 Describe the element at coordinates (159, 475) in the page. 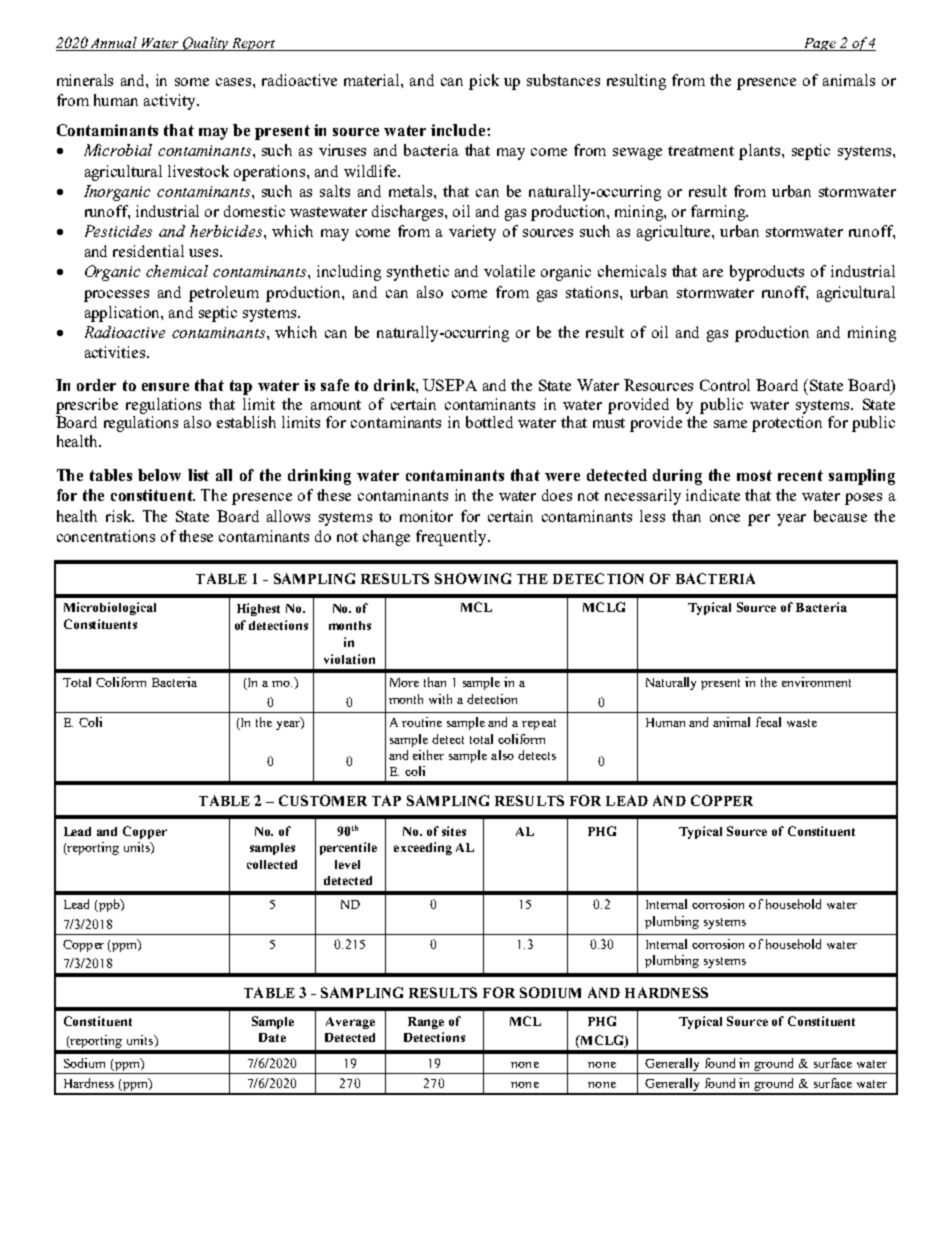

I see `below` at that location.
